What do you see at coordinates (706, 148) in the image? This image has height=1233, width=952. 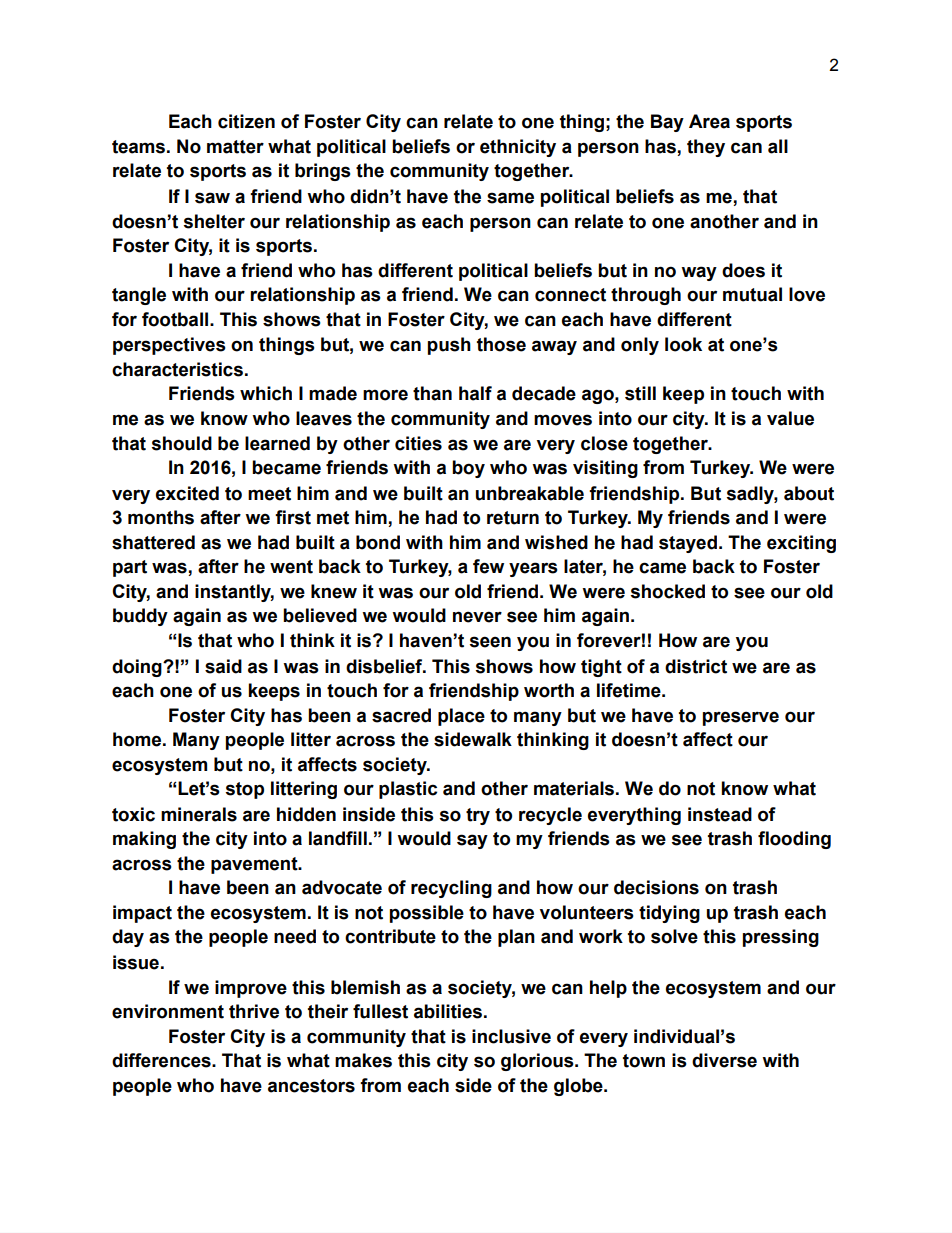 I see `they` at bounding box center [706, 148].
